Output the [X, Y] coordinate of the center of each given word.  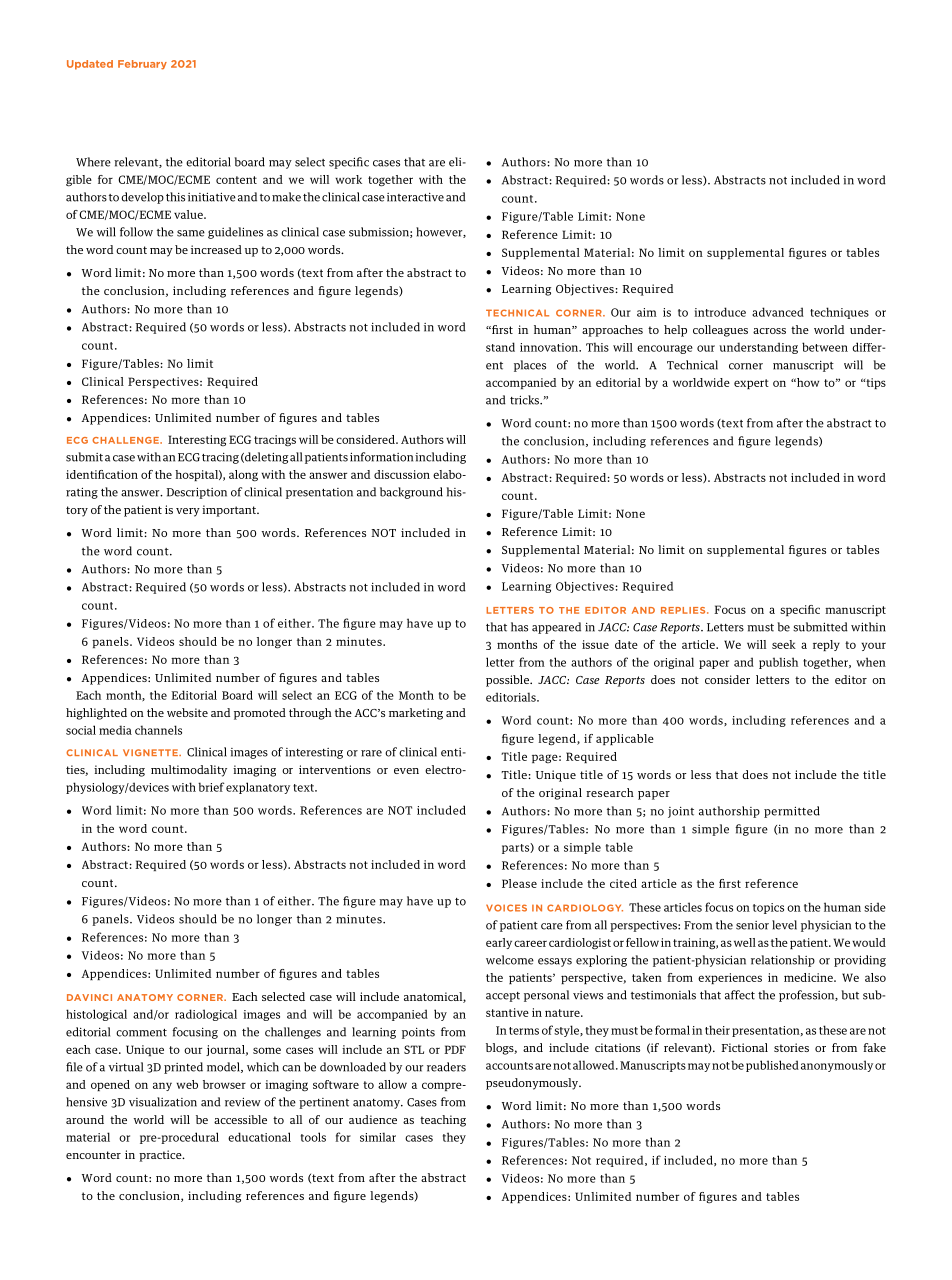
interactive [415, 197]
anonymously [837, 1066]
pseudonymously [533, 1084]
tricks [526, 400]
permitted [792, 812]
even [406, 771]
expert [751, 384]
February [142, 65]
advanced [778, 312]
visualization [163, 1102]
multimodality [189, 771]
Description [196, 493]
